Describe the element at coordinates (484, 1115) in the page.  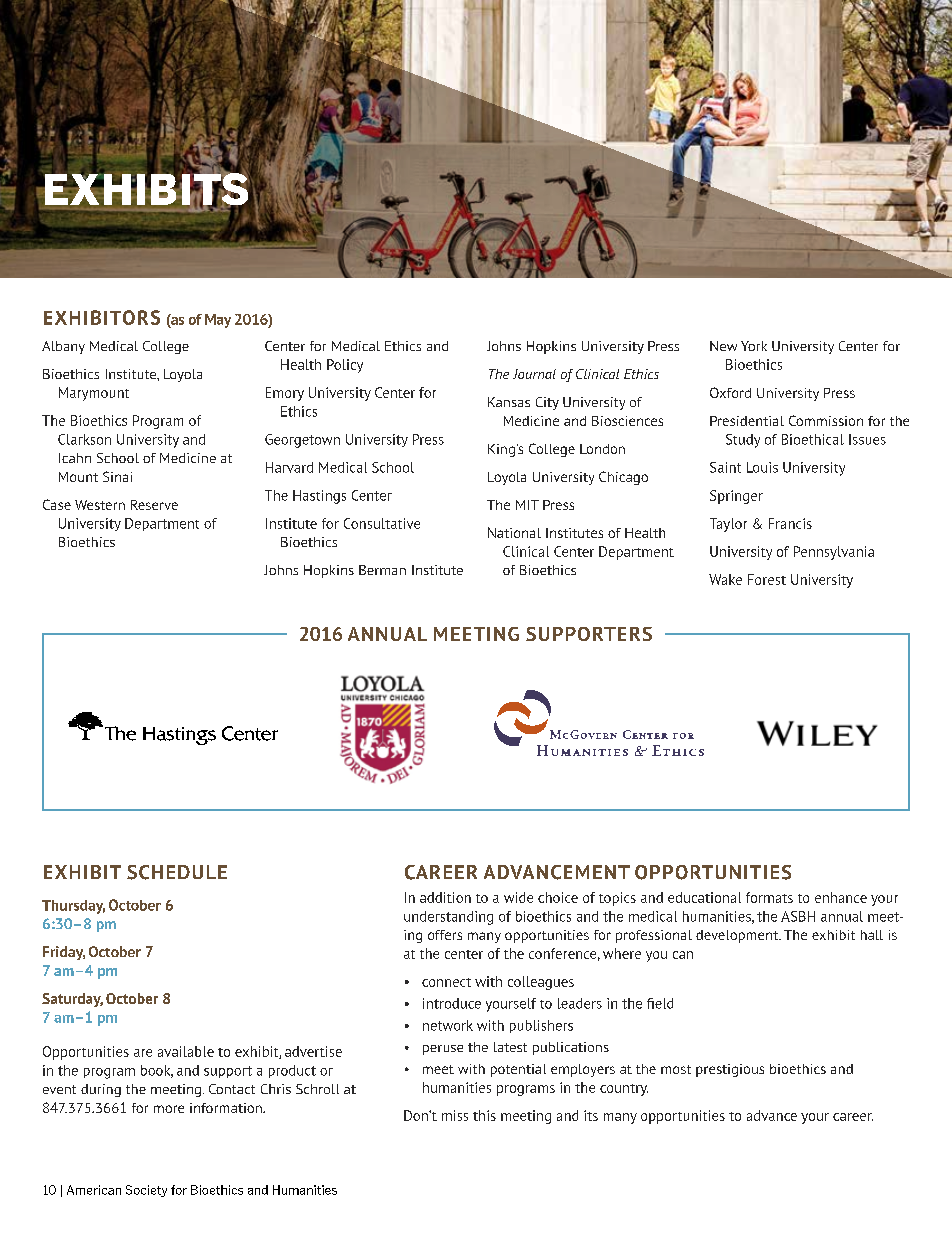
I see `this` at that location.
